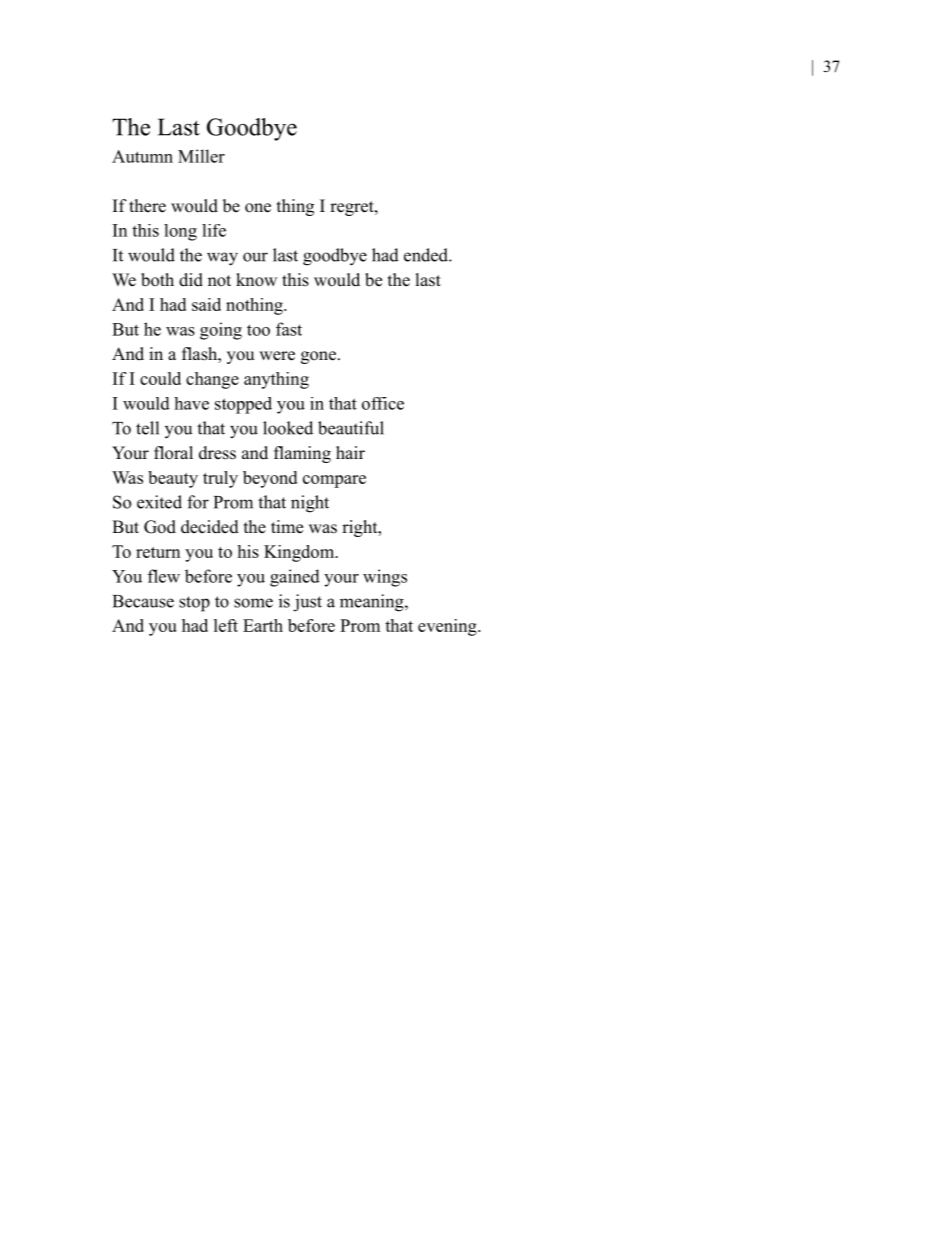  I want to click on night, so click(310, 504).
